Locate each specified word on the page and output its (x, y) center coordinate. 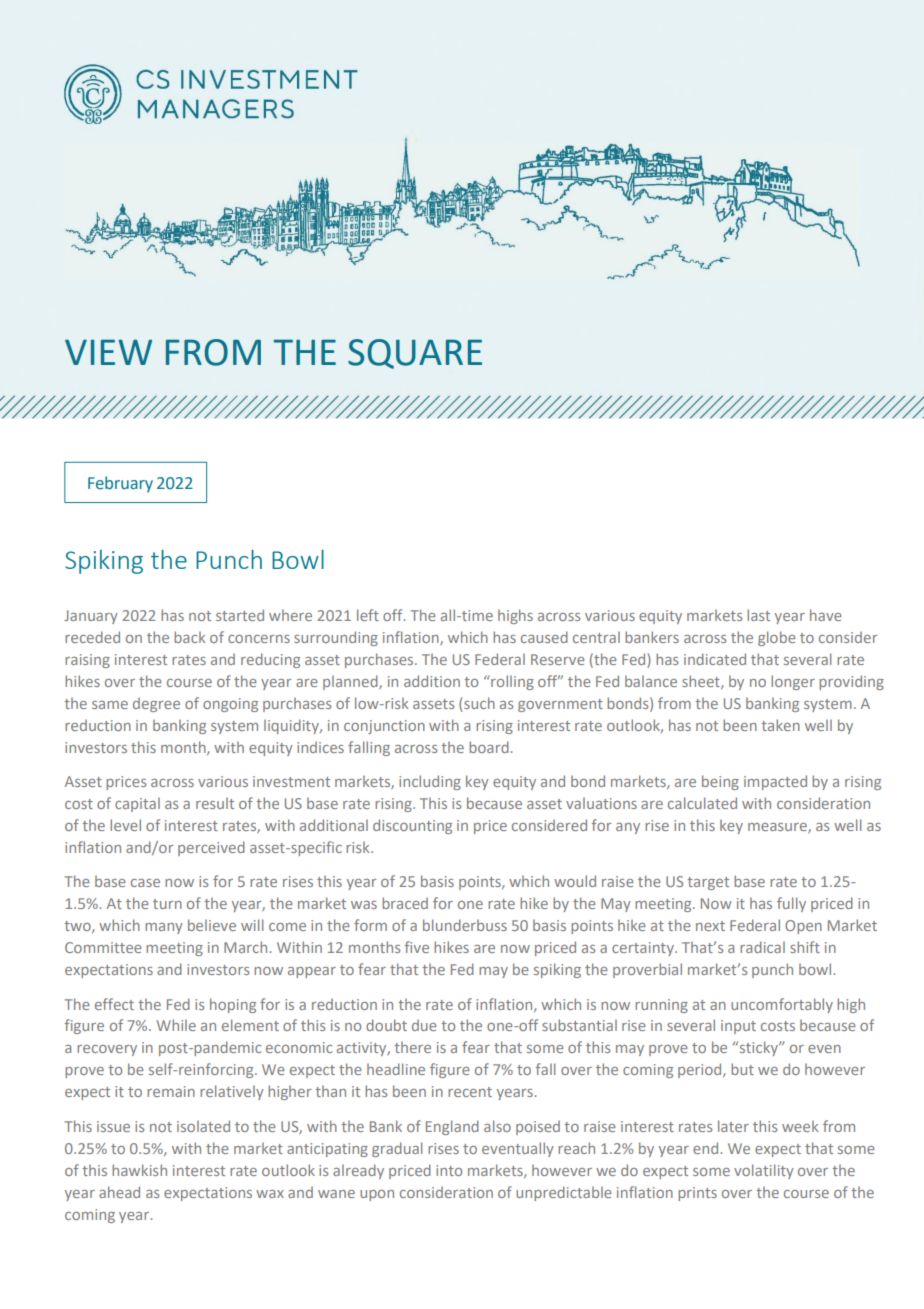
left (368, 615)
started (240, 615)
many (164, 928)
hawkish (139, 1170)
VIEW (108, 352)
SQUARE (415, 354)
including (430, 782)
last (758, 615)
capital (137, 805)
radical (762, 947)
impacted (775, 782)
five (417, 947)
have (826, 615)
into (449, 1170)
